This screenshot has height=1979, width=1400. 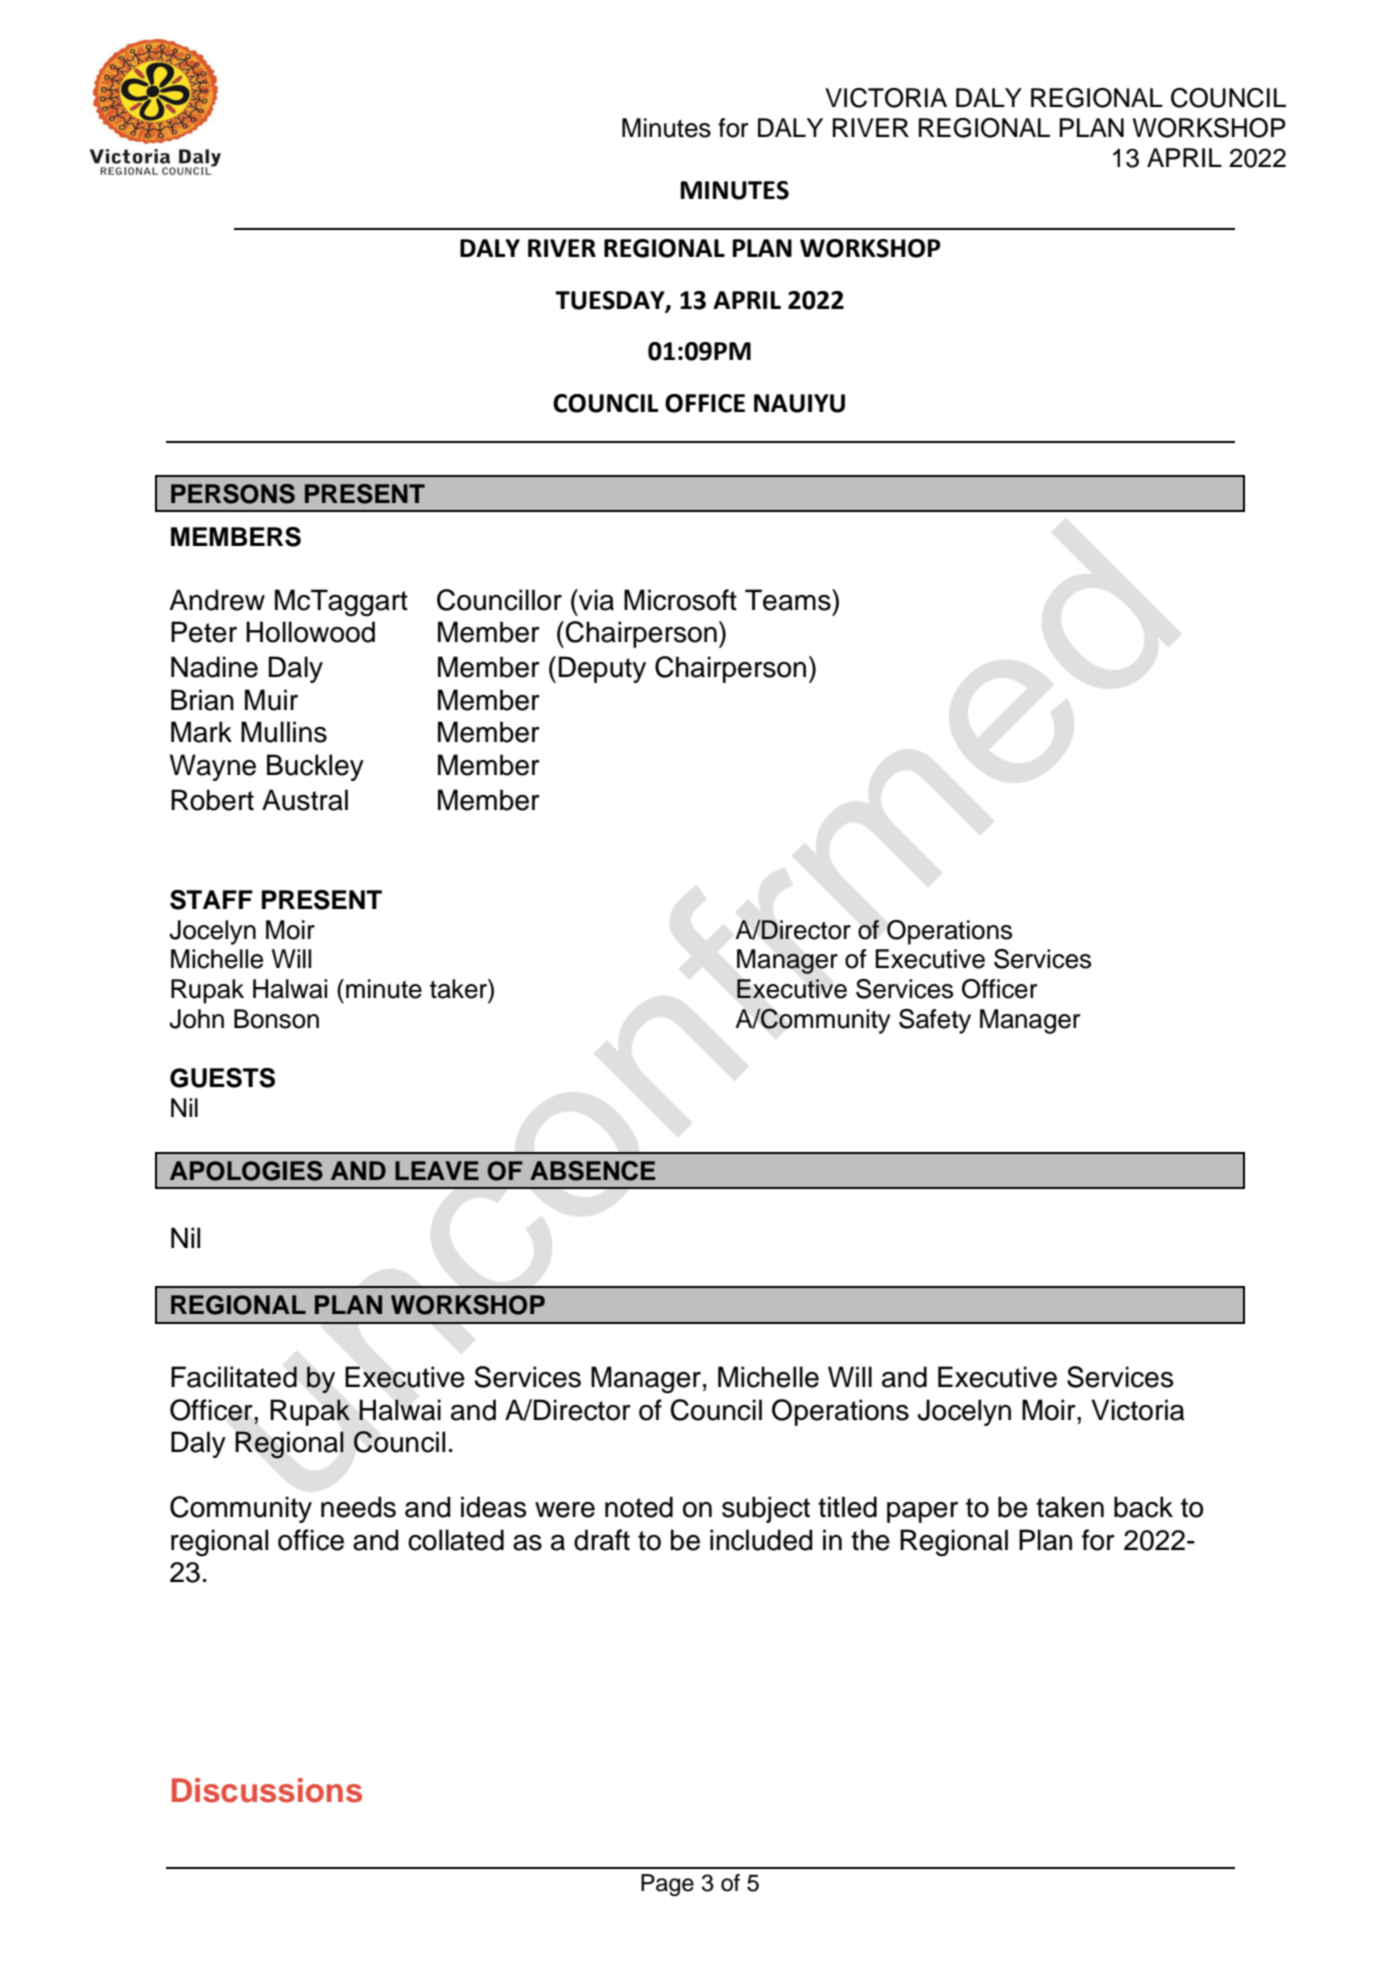 What do you see at coordinates (246, 1171) in the screenshot?
I see `APOLOGIES` at bounding box center [246, 1171].
